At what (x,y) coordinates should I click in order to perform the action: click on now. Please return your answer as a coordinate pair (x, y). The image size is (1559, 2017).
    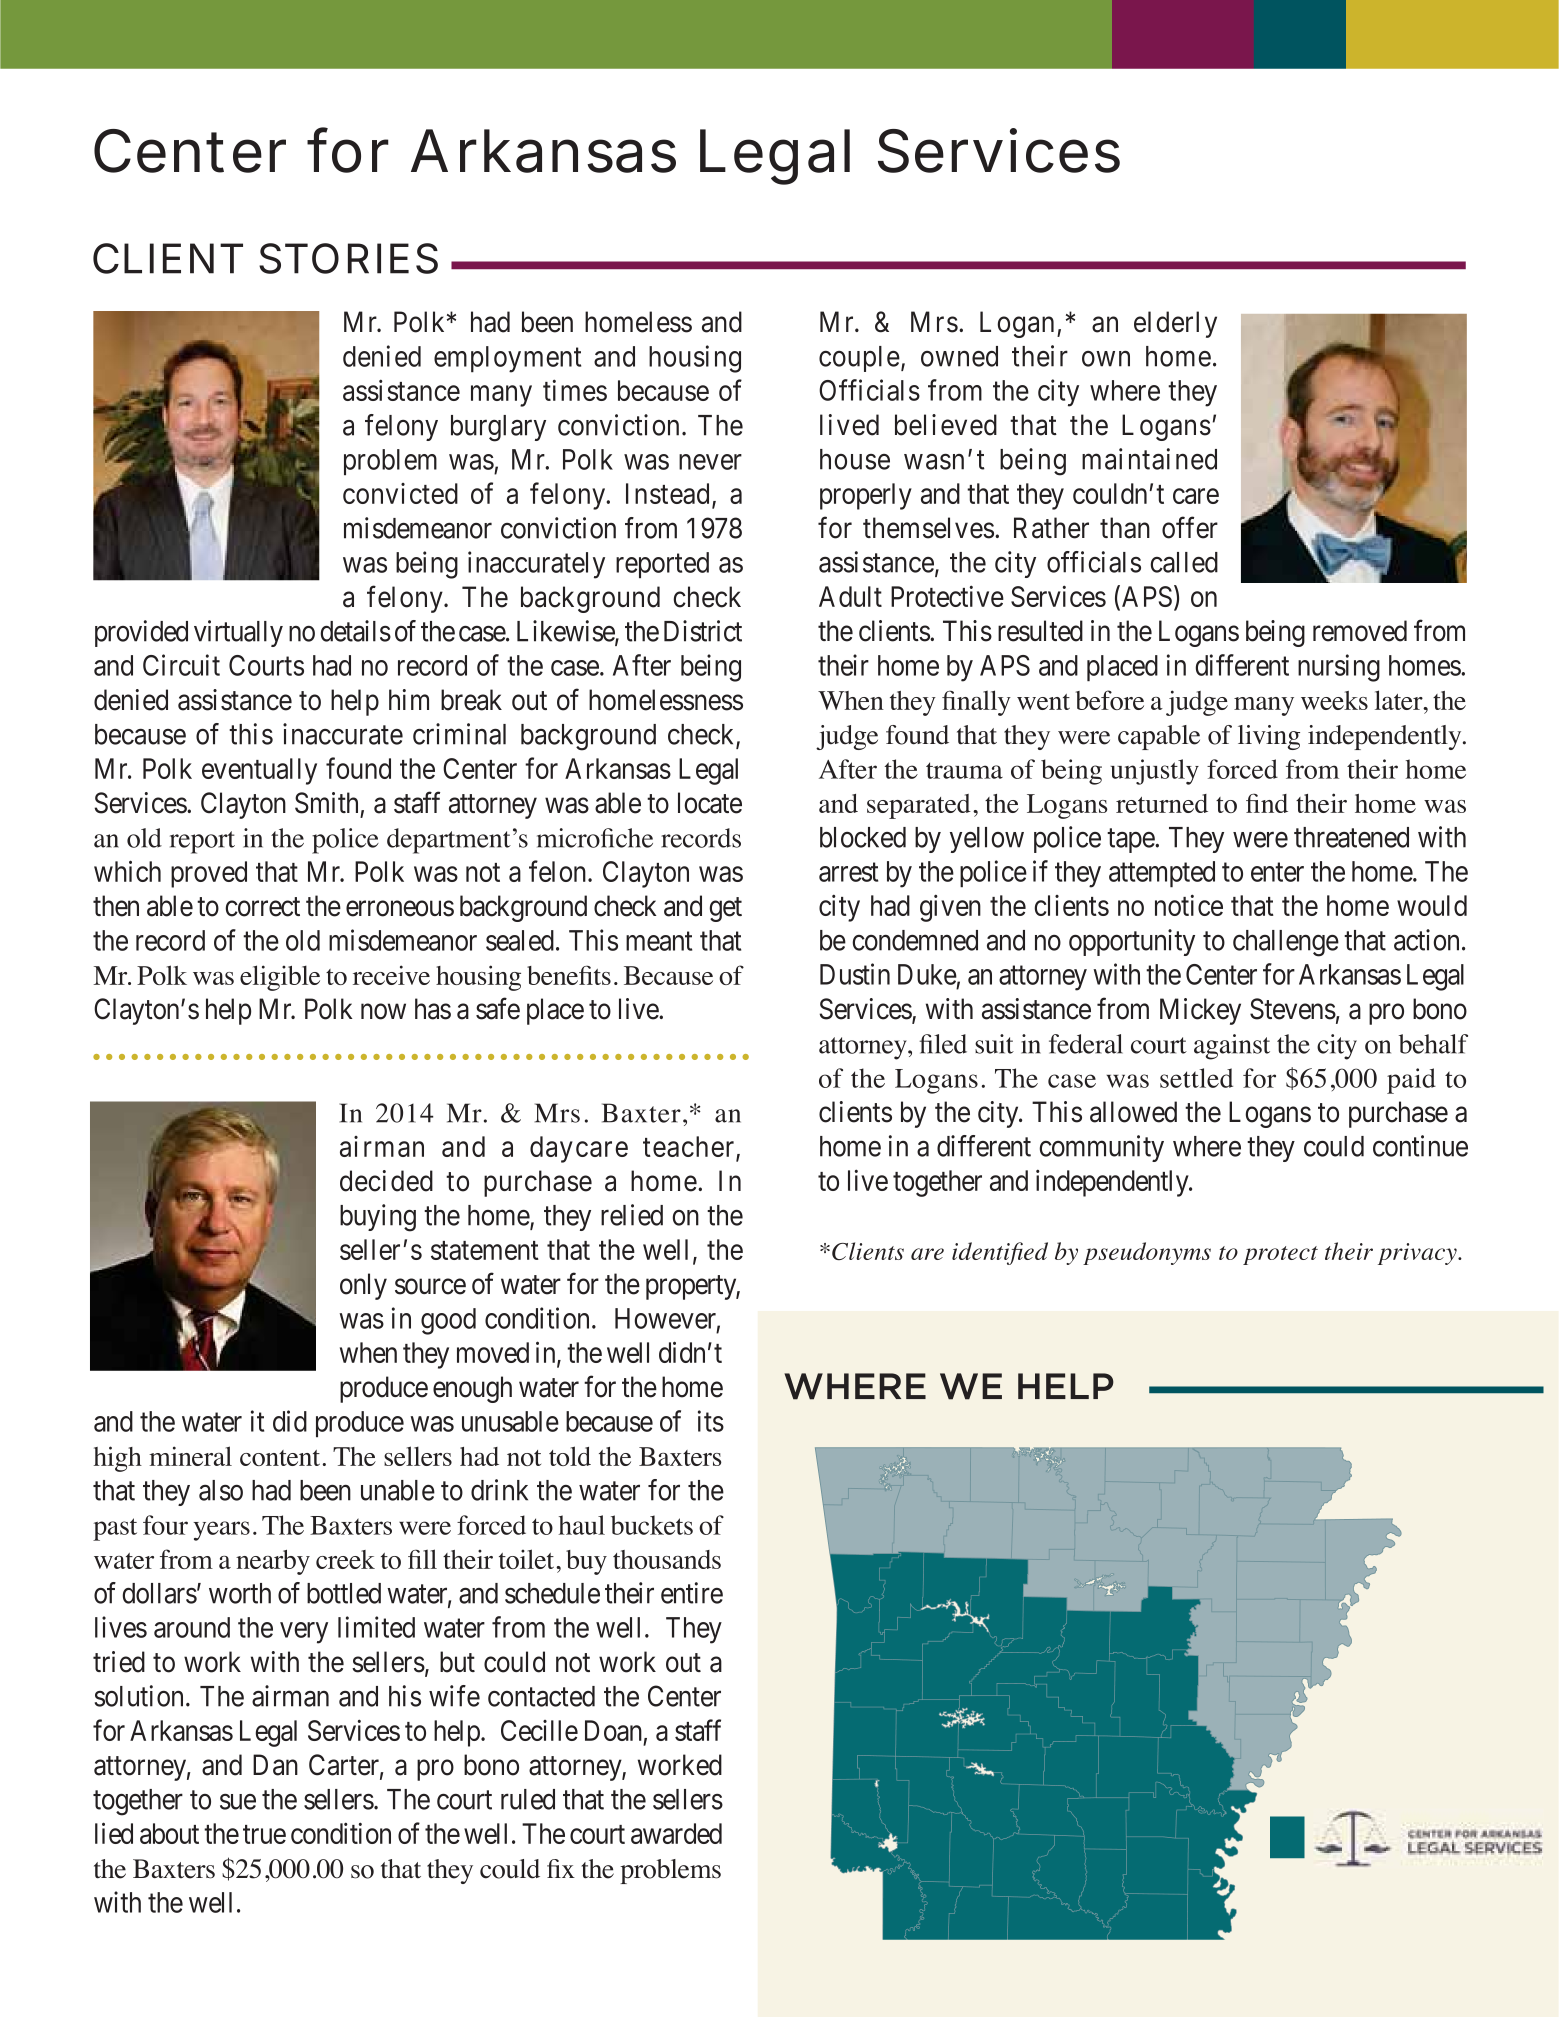
    Looking at the image, I should click on (383, 1012).
